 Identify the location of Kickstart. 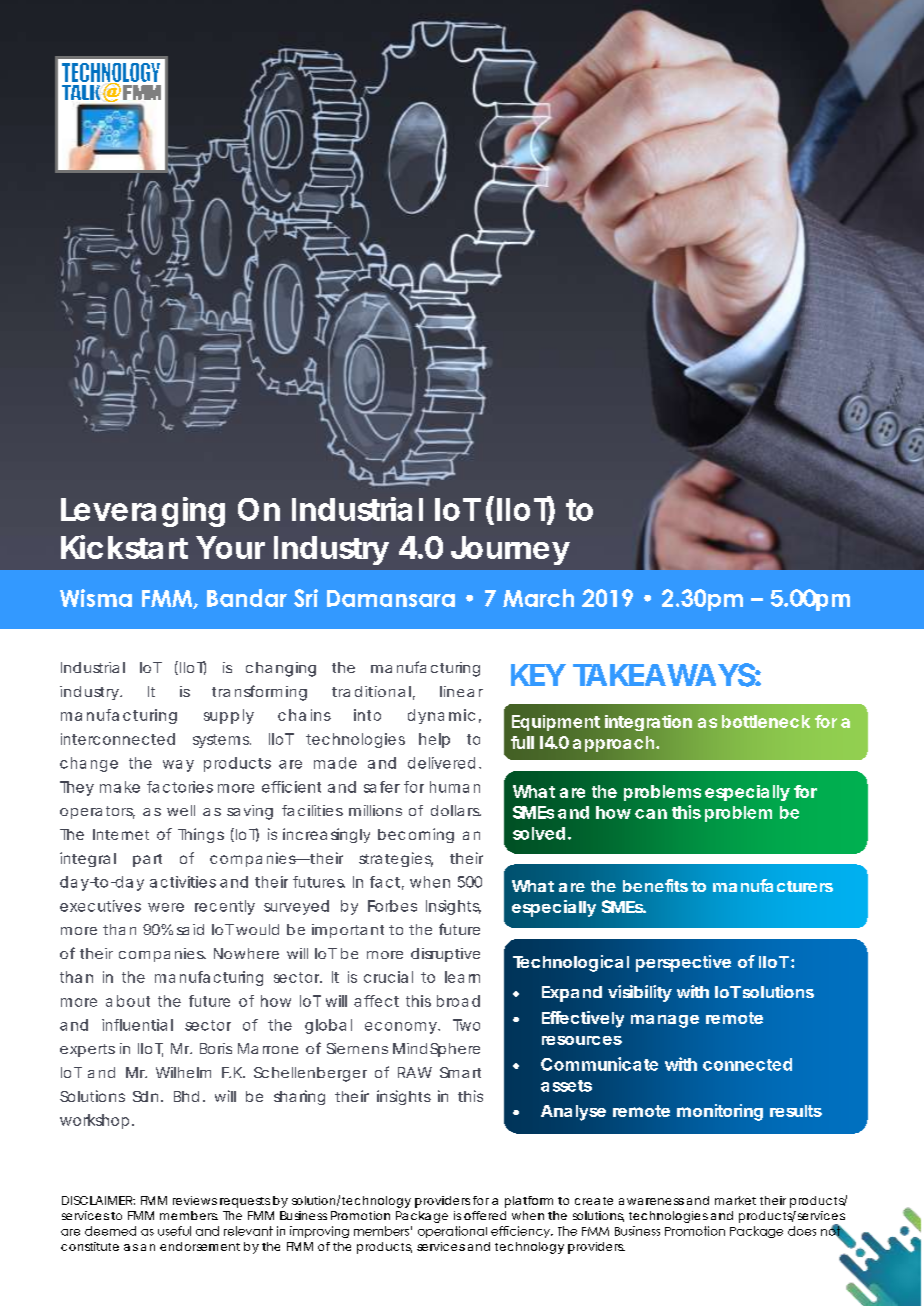
(124, 547).
